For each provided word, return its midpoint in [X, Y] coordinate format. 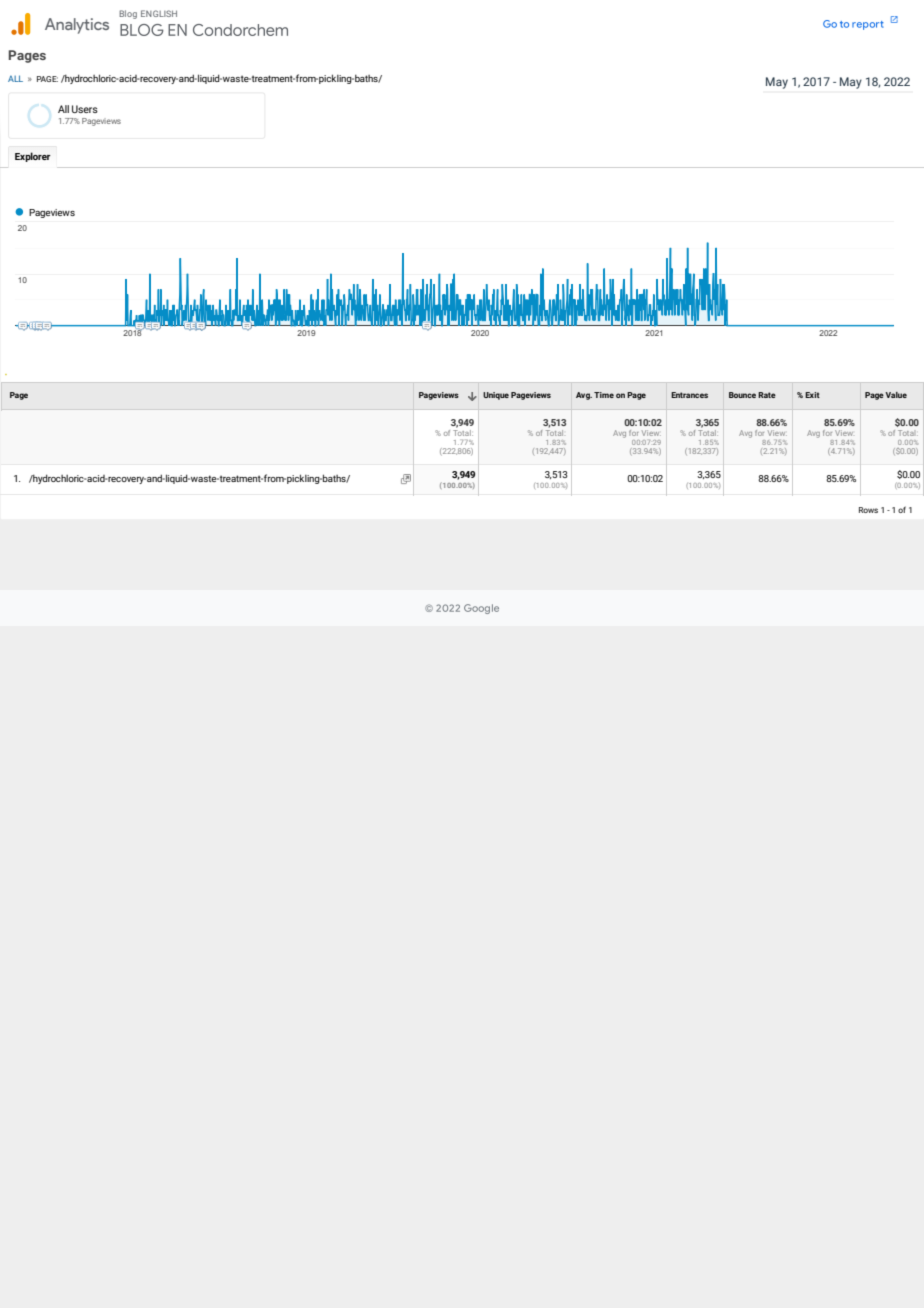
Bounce [742, 395]
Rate [767, 395]
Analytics [77, 26]
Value [896, 395]
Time [604, 395]
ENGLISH [159, 13]
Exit [812, 395]
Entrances [689, 395]
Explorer [33, 157]
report [868, 25]
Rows [868, 510]
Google [481, 609]
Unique [496, 396]
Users [85, 109]
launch [894, 19]
